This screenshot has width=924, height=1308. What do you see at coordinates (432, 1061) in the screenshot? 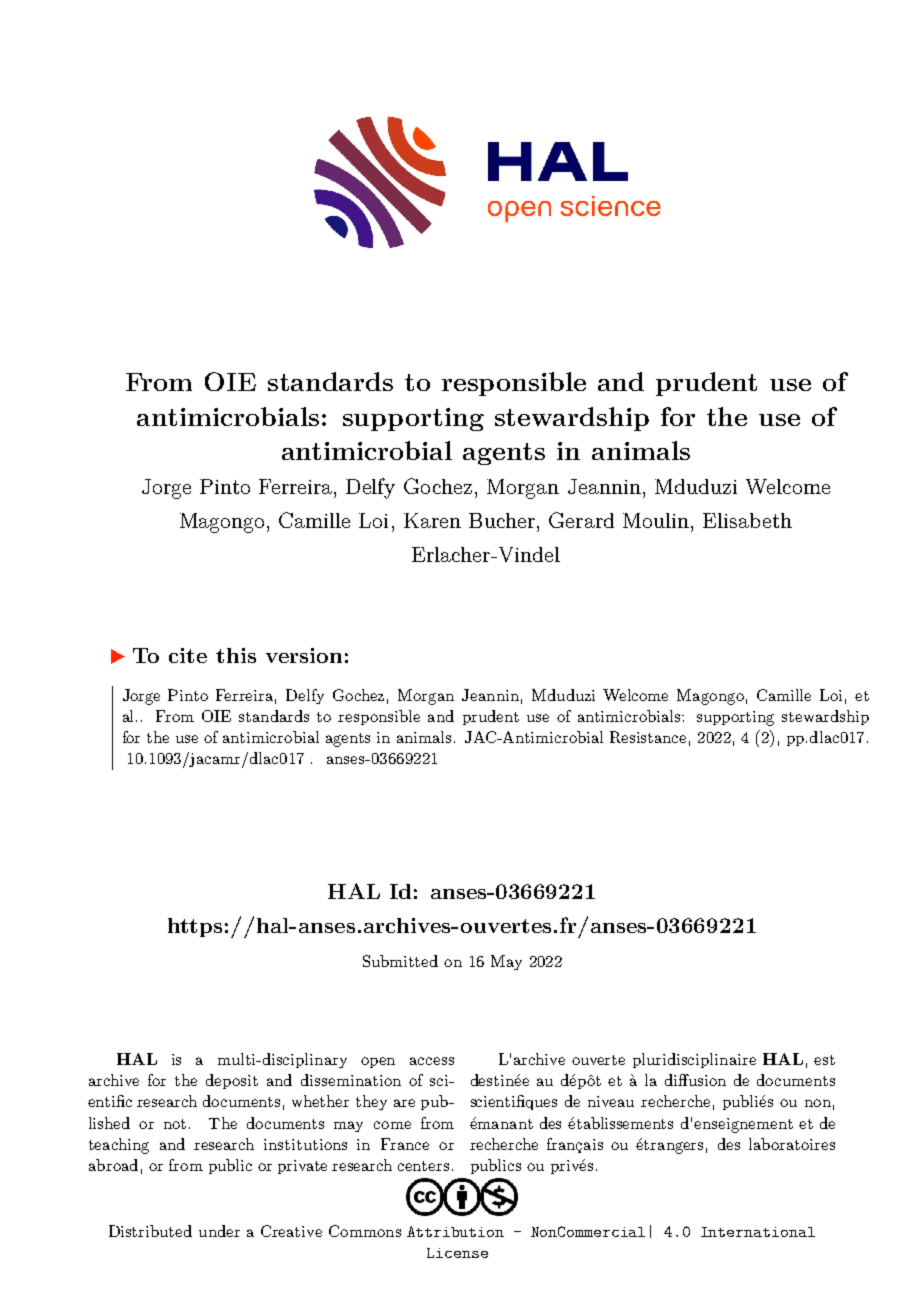
I see `access` at bounding box center [432, 1061].
